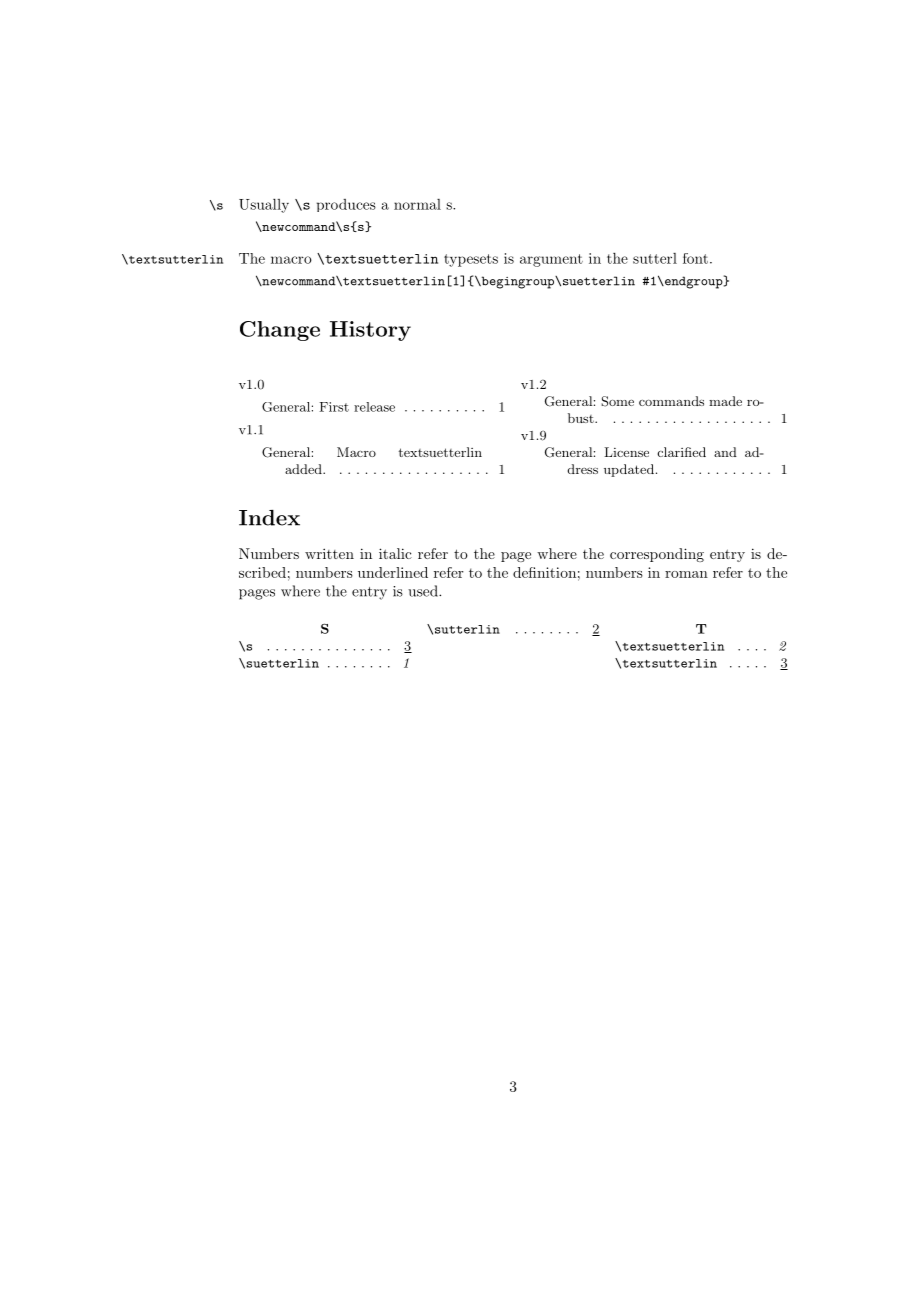  Describe the element at coordinates (671, 401) in the image. I see `commands` at that location.
